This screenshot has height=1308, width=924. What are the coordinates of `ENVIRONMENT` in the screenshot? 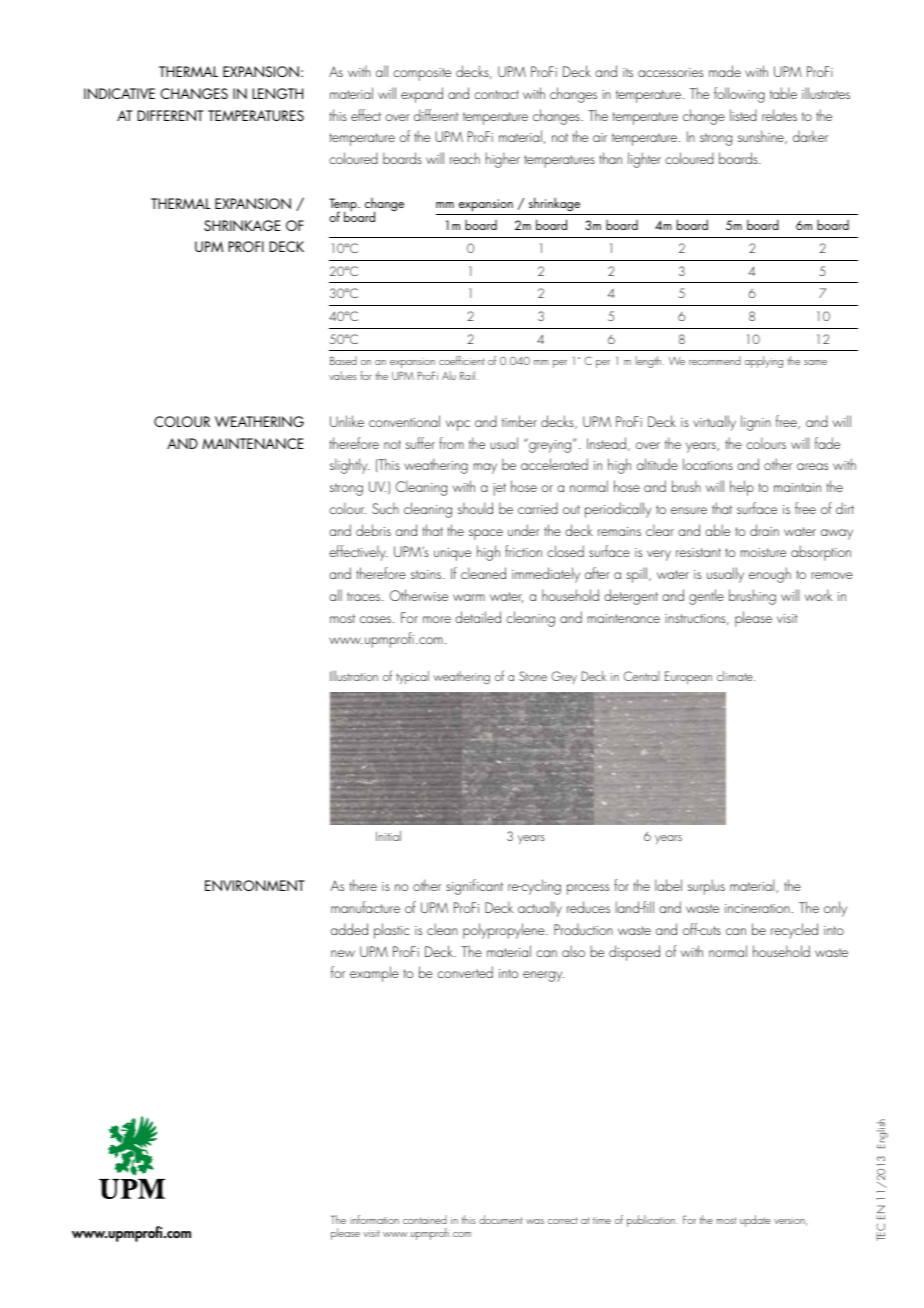 It's located at (255, 885).
